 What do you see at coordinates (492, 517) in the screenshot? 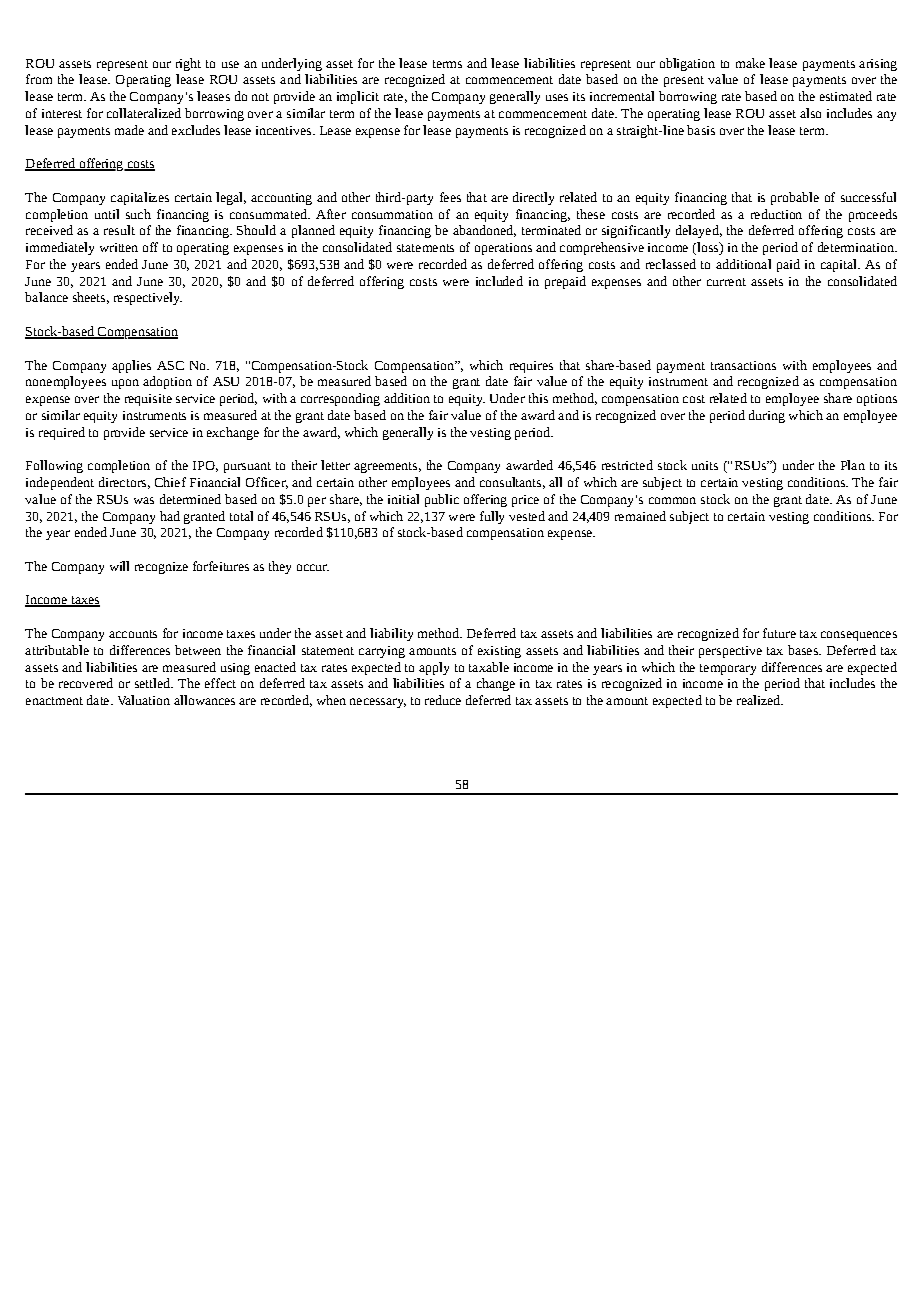
I see `fully` at bounding box center [492, 517].
